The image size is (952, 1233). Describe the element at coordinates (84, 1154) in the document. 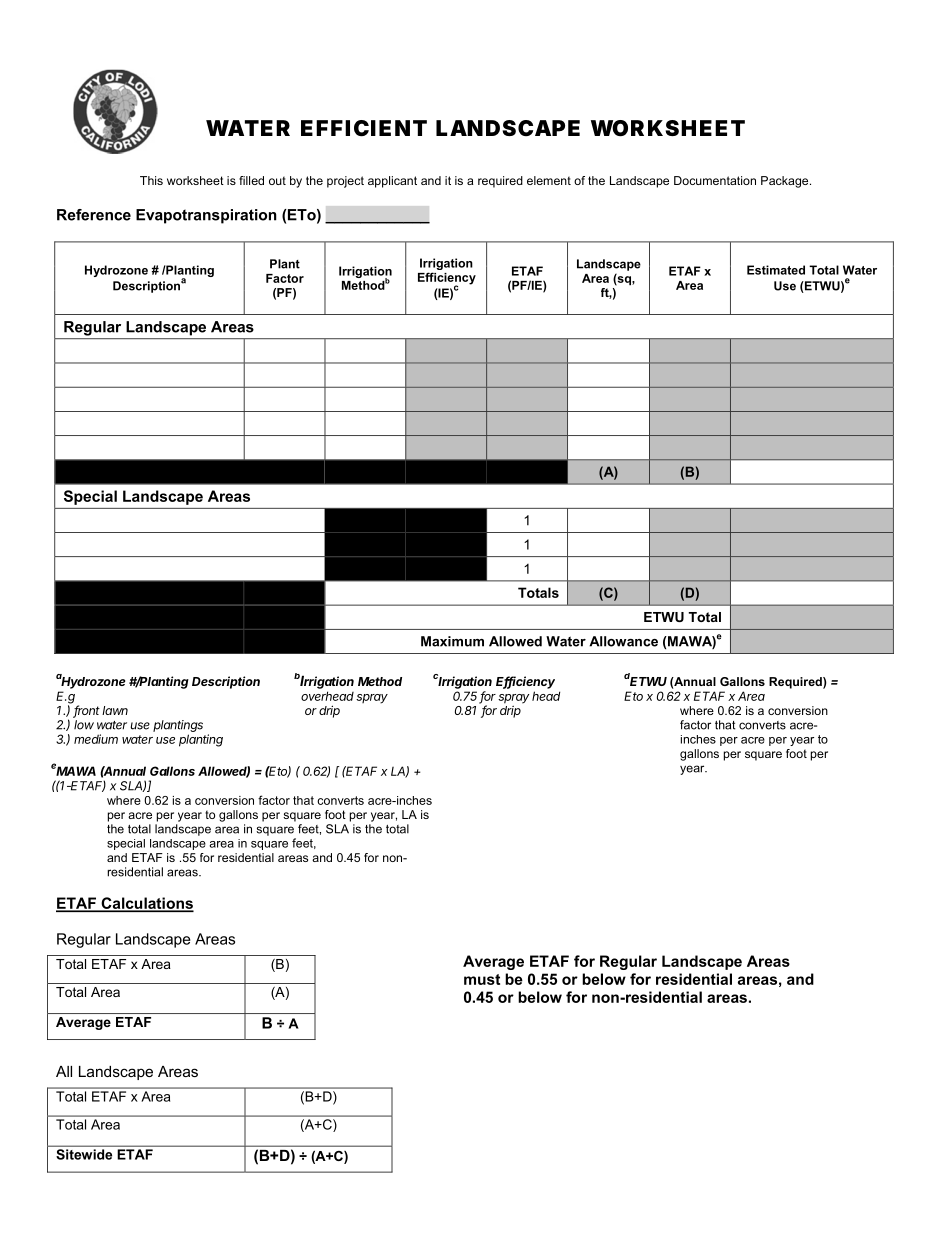

I see `Sitewide` at that location.
